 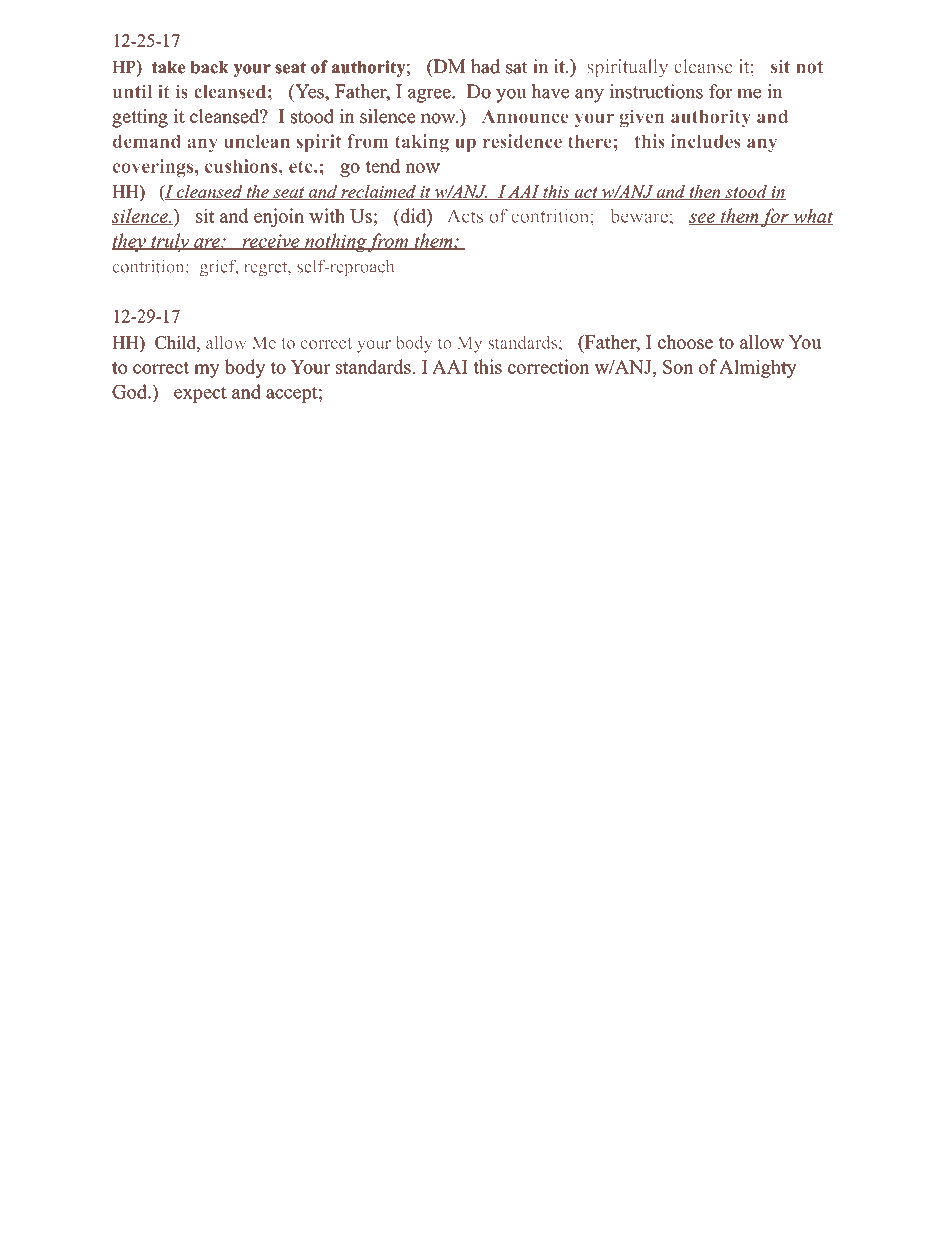 I want to click on see, so click(x=703, y=219).
